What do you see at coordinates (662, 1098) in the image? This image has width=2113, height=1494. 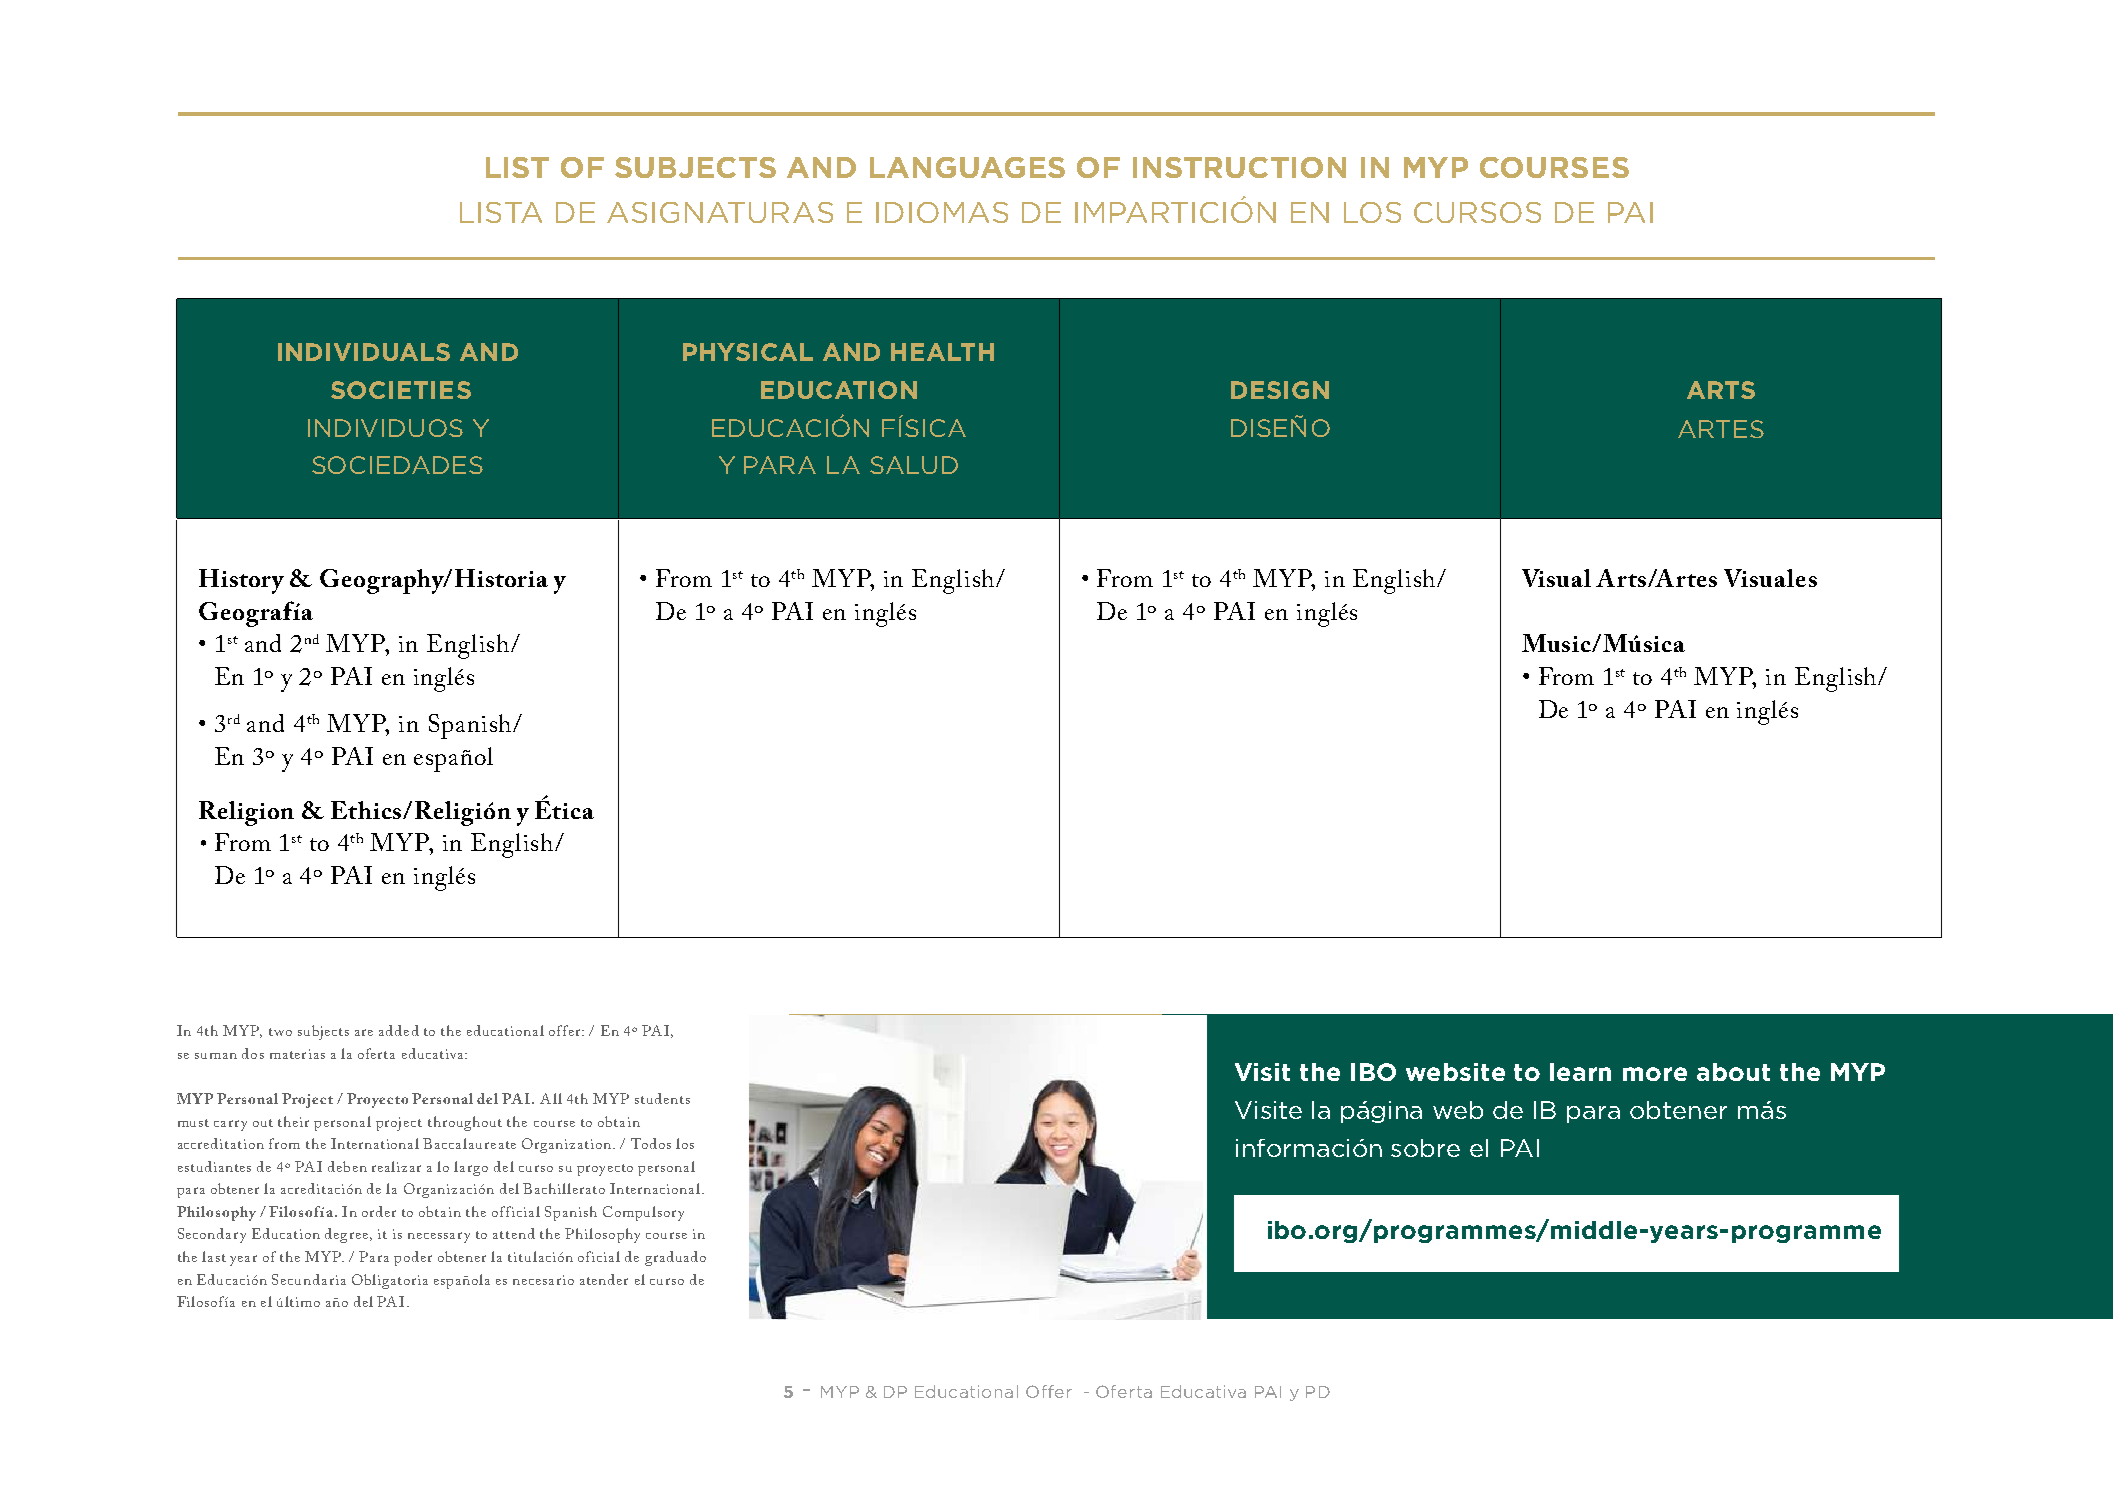 I see `students` at bounding box center [662, 1098].
